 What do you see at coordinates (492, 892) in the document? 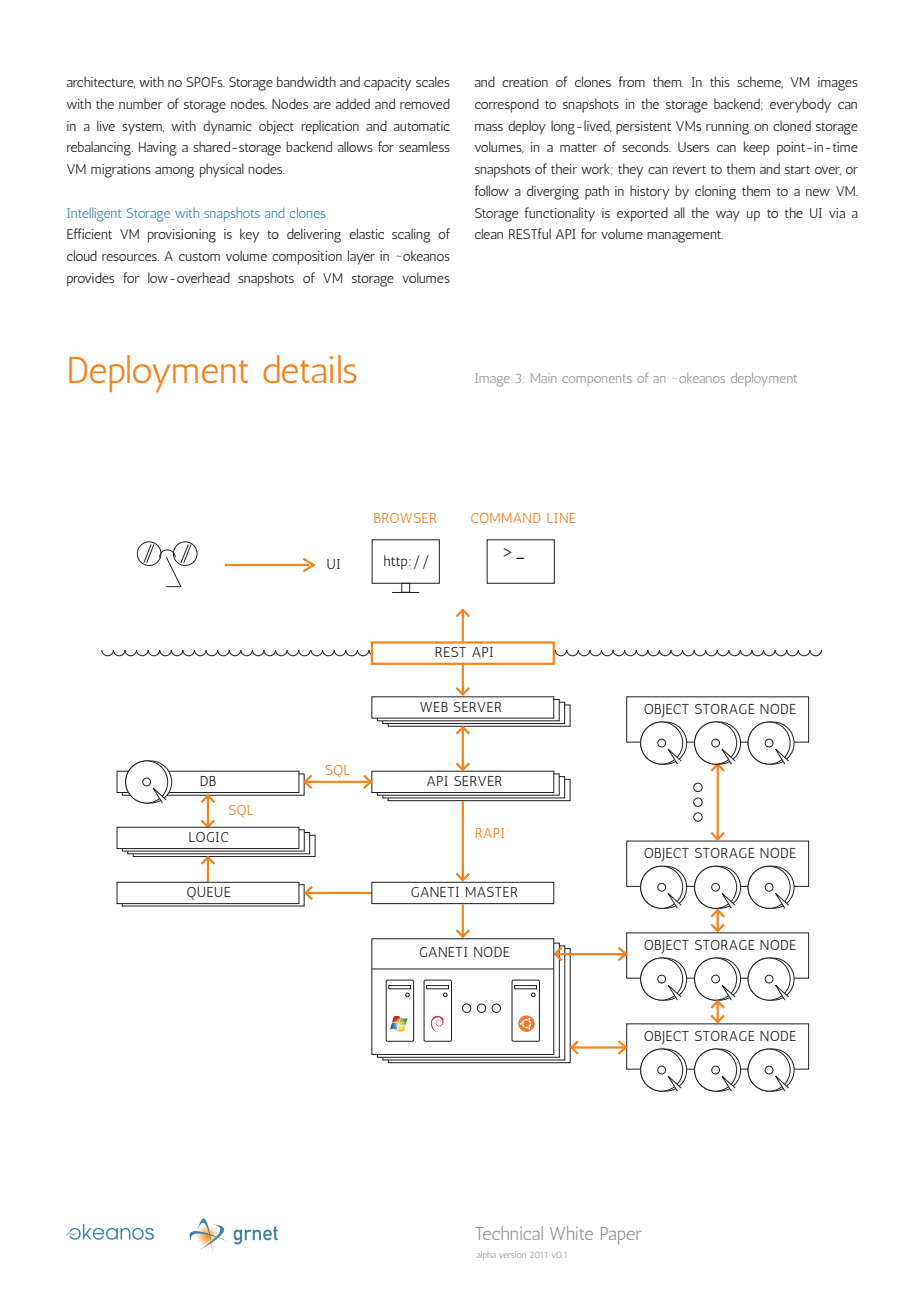
I see `MASTER` at bounding box center [492, 892].
